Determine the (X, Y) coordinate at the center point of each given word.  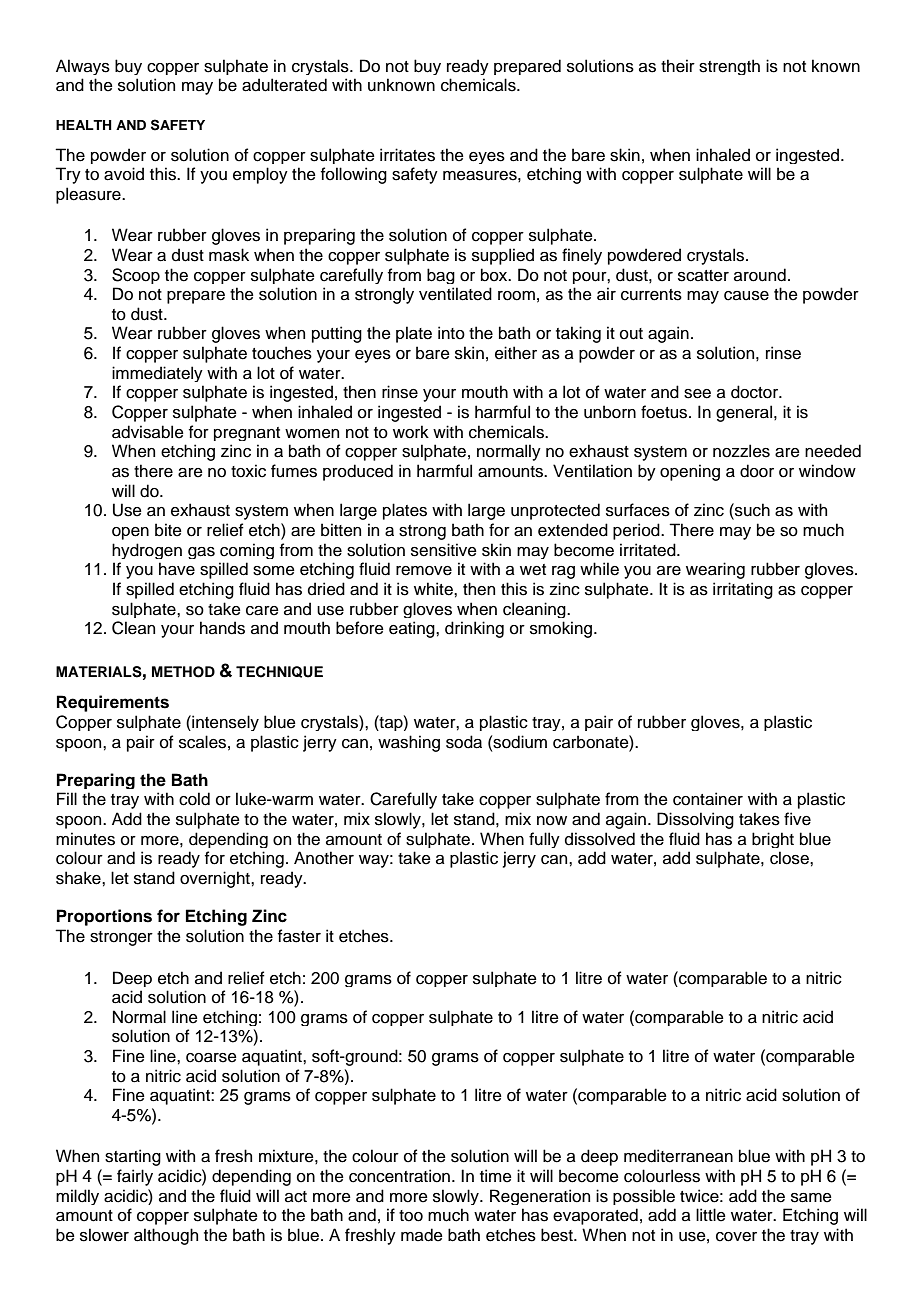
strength (729, 67)
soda (464, 742)
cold (194, 799)
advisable (148, 432)
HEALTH (84, 125)
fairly (135, 1177)
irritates (407, 155)
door (757, 471)
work (411, 432)
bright (773, 840)
